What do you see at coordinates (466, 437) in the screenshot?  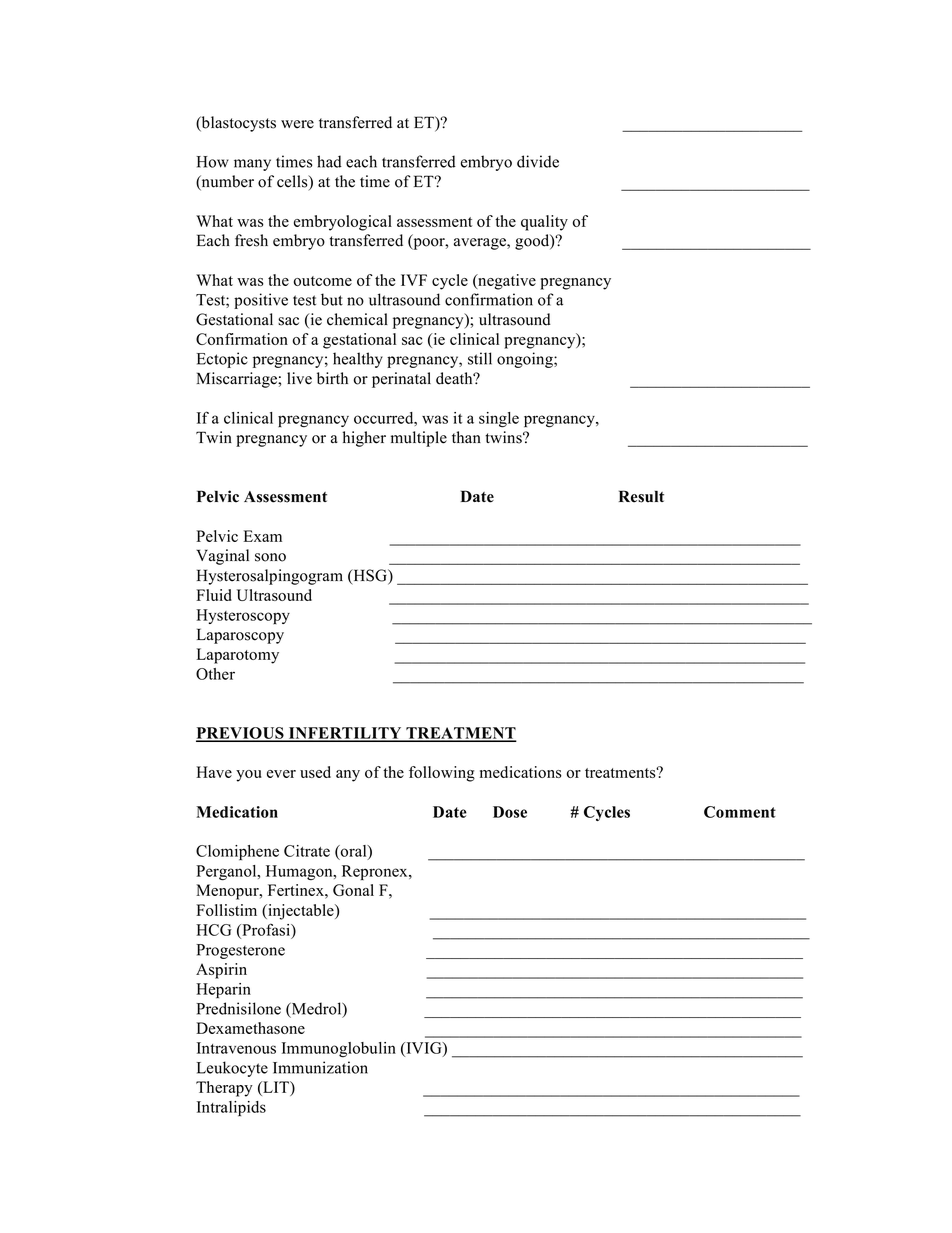 I see `than` at bounding box center [466, 437].
